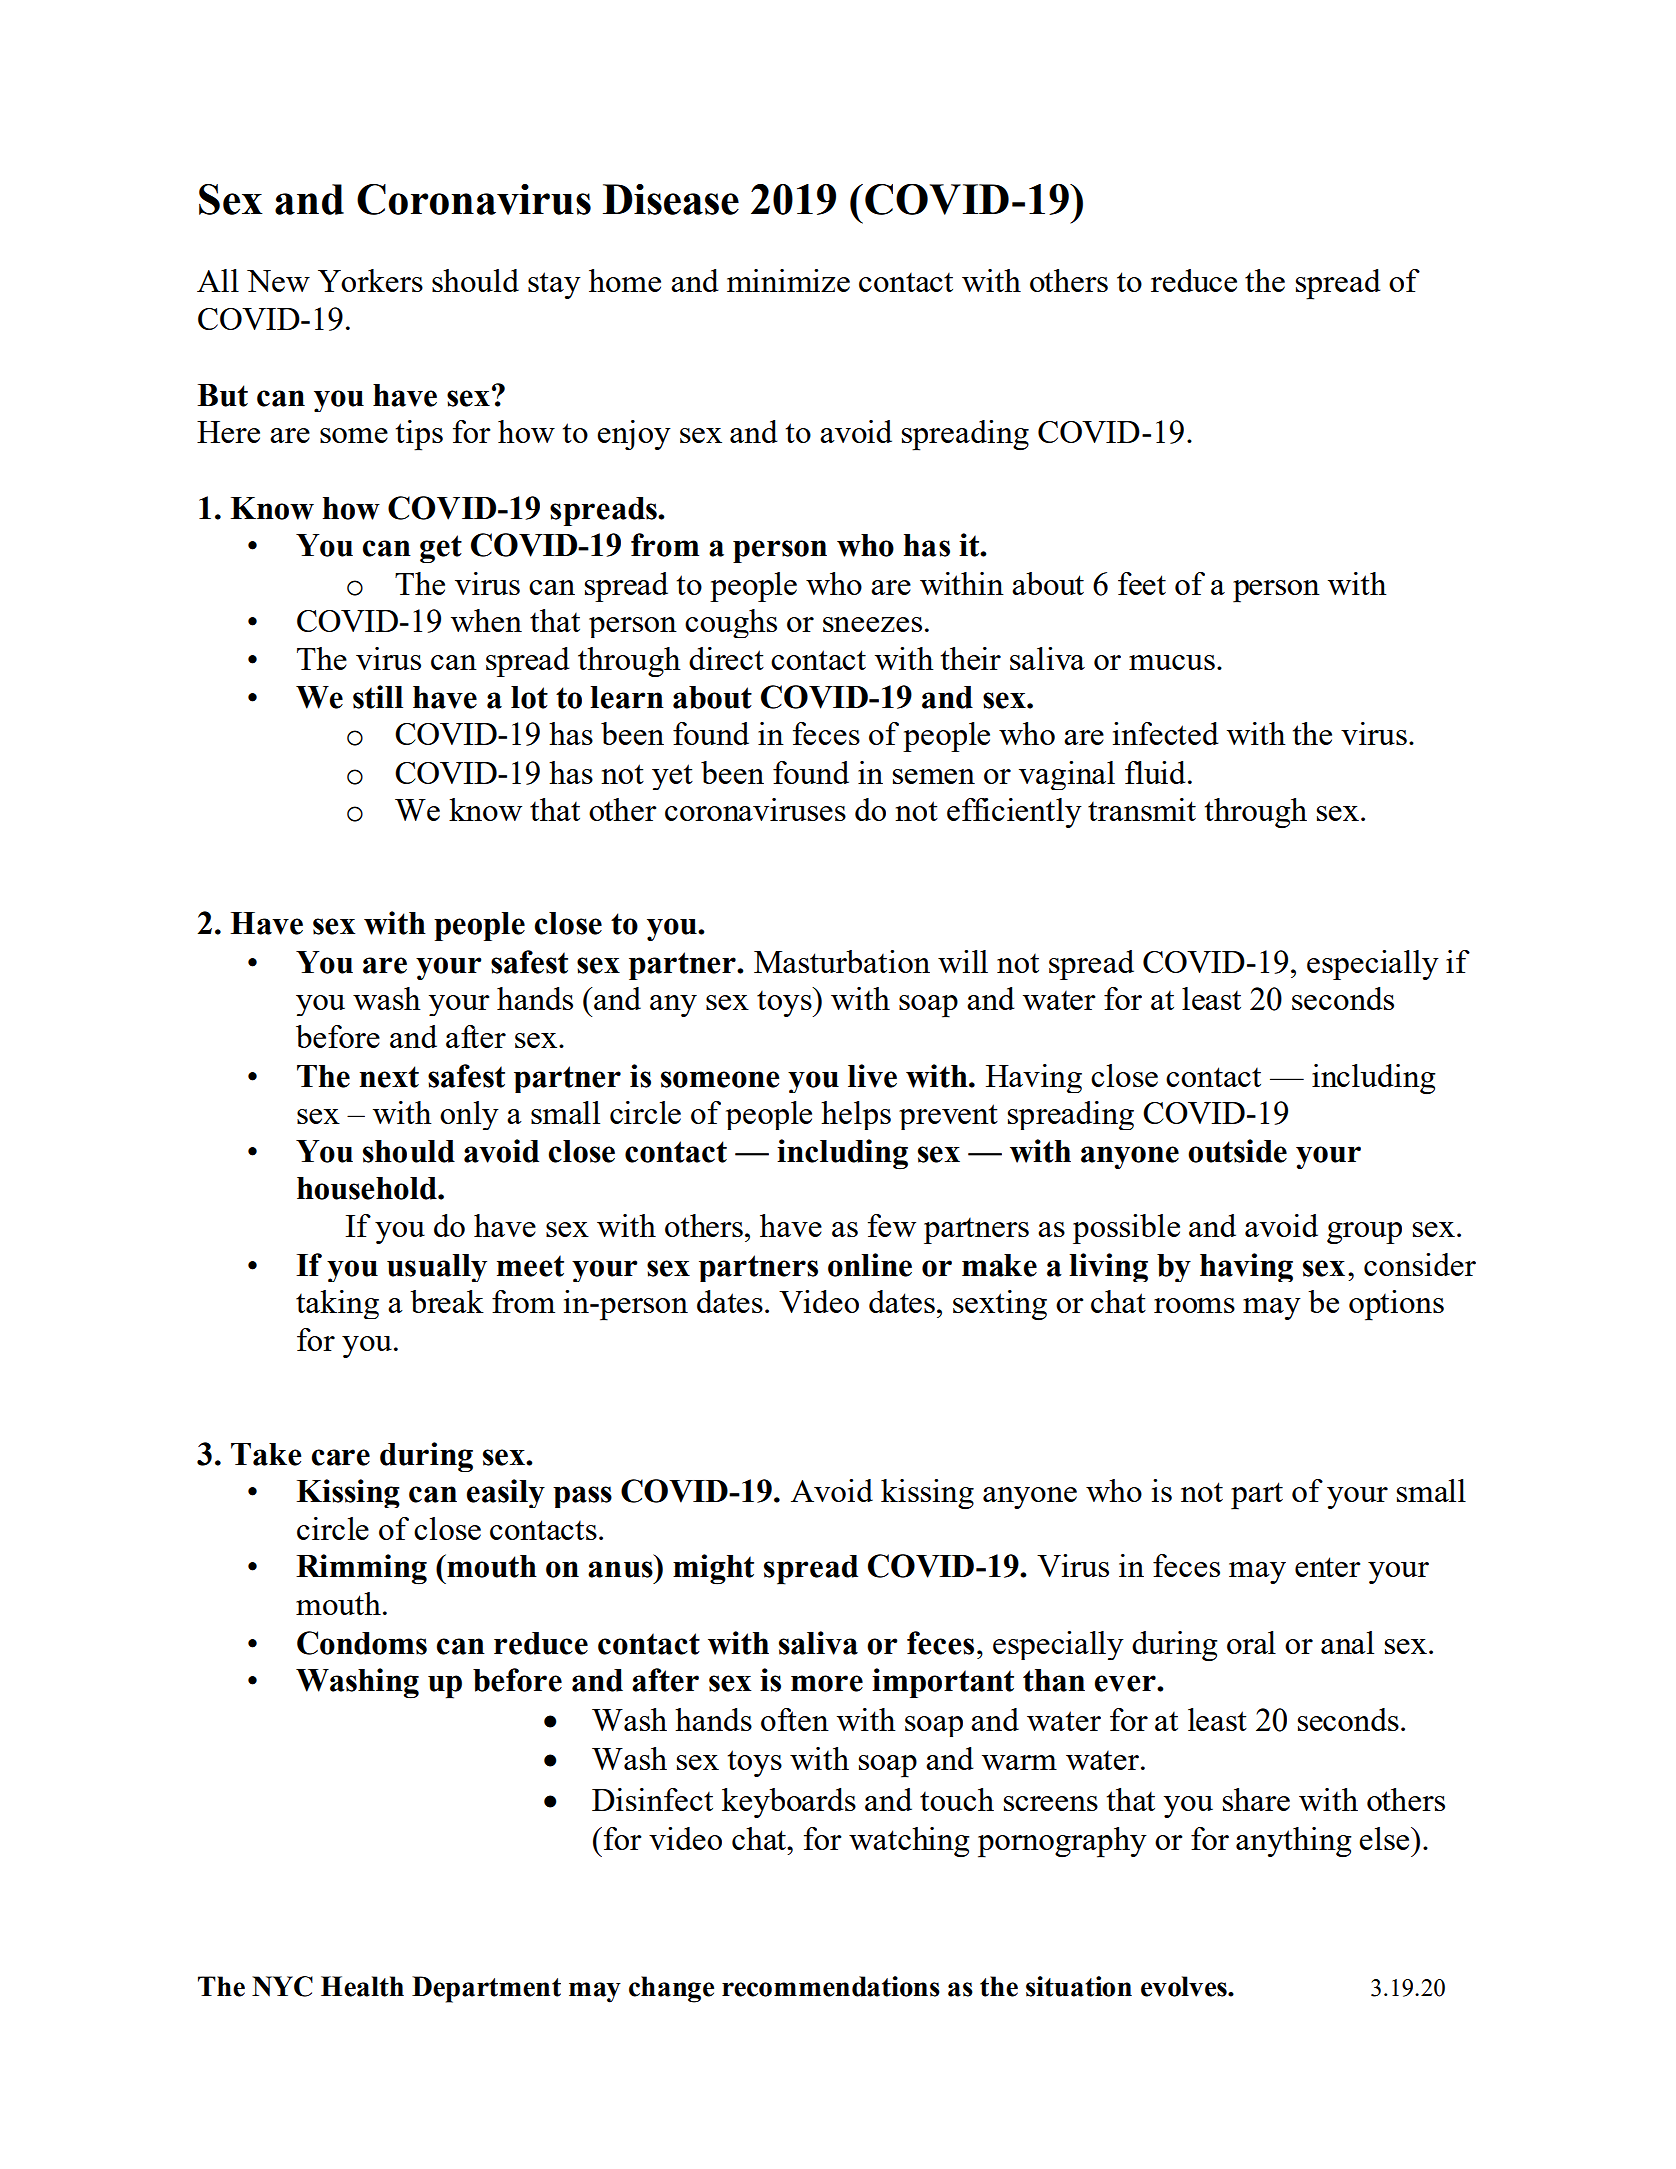 This image has width=1676, height=2169. What do you see at coordinates (1237, 1151) in the image?
I see `outside` at bounding box center [1237, 1151].
